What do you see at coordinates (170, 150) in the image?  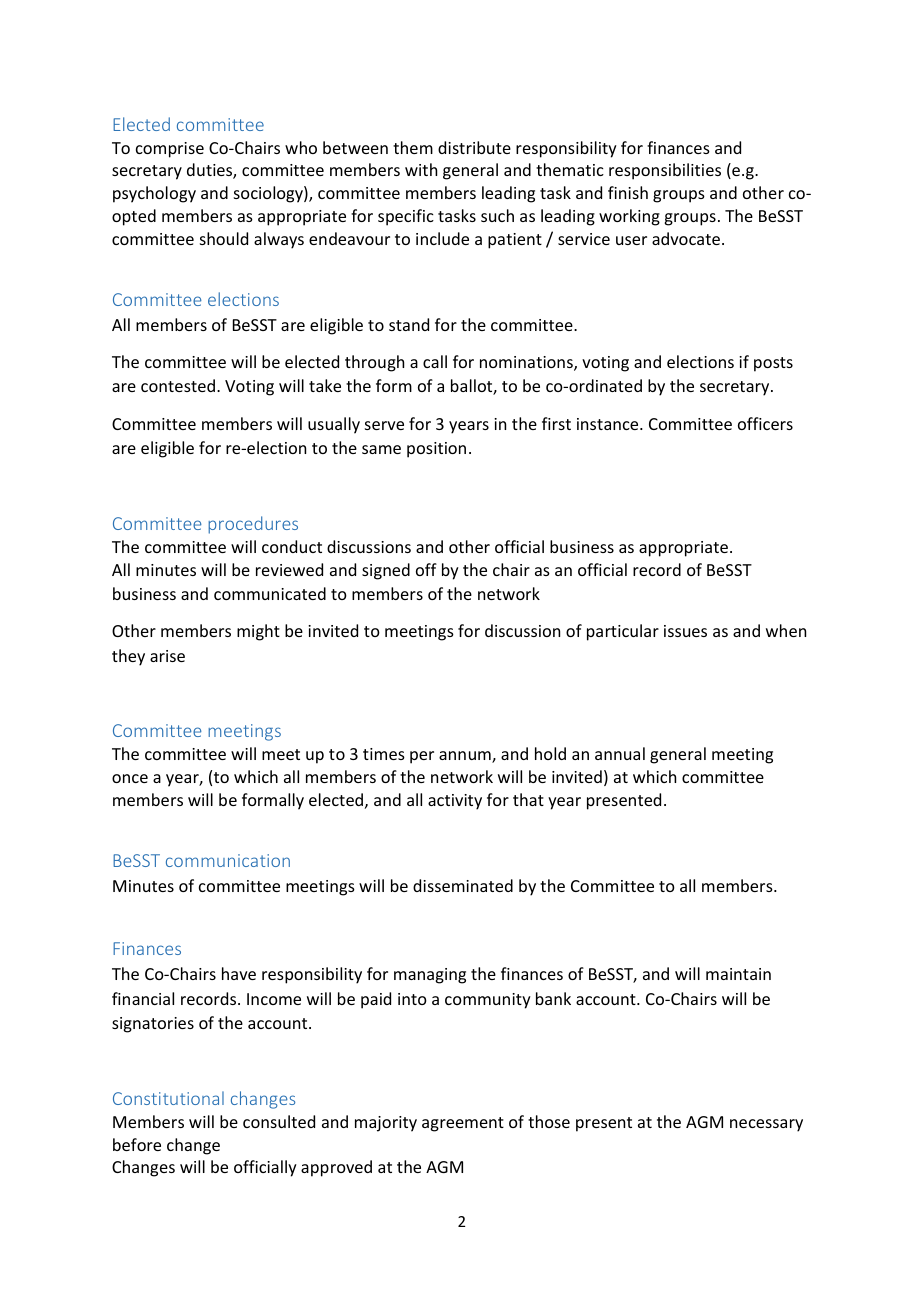 I see `comprise` at bounding box center [170, 150].
